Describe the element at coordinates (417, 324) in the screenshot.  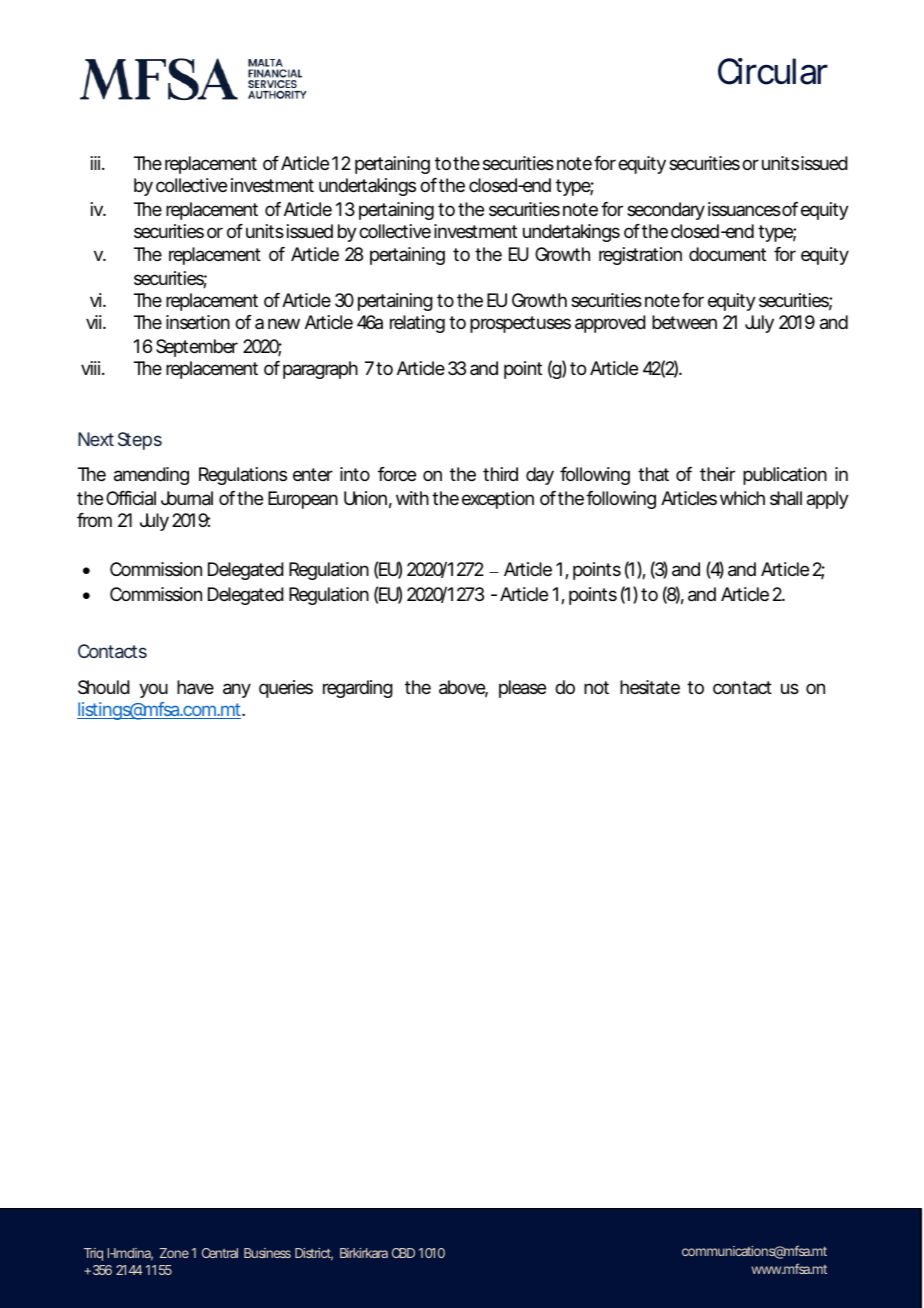
I see `relating` at that location.
